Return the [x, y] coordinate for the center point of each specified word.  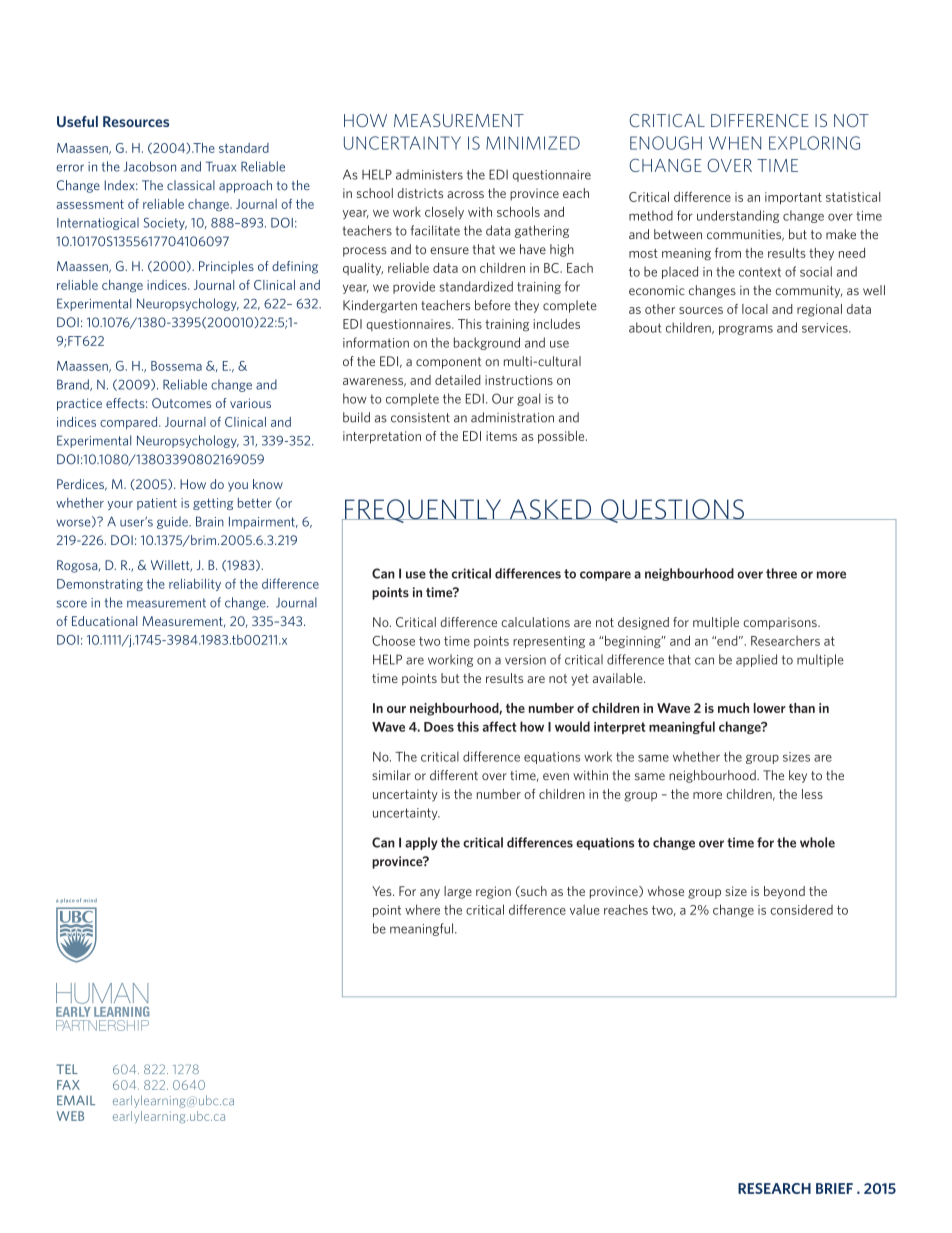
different [454, 775]
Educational [104, 621]
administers [429, 174]
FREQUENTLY [423, 511]
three [781, 573]
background [487, 343]
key [798, 776]
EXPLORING [814, 143]
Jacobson [150, 166]
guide [173, 522]
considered [801, 909]
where [422, 909]
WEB [70, 1116]
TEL [67, 1069]
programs [746, 330]
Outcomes [181, 403]
